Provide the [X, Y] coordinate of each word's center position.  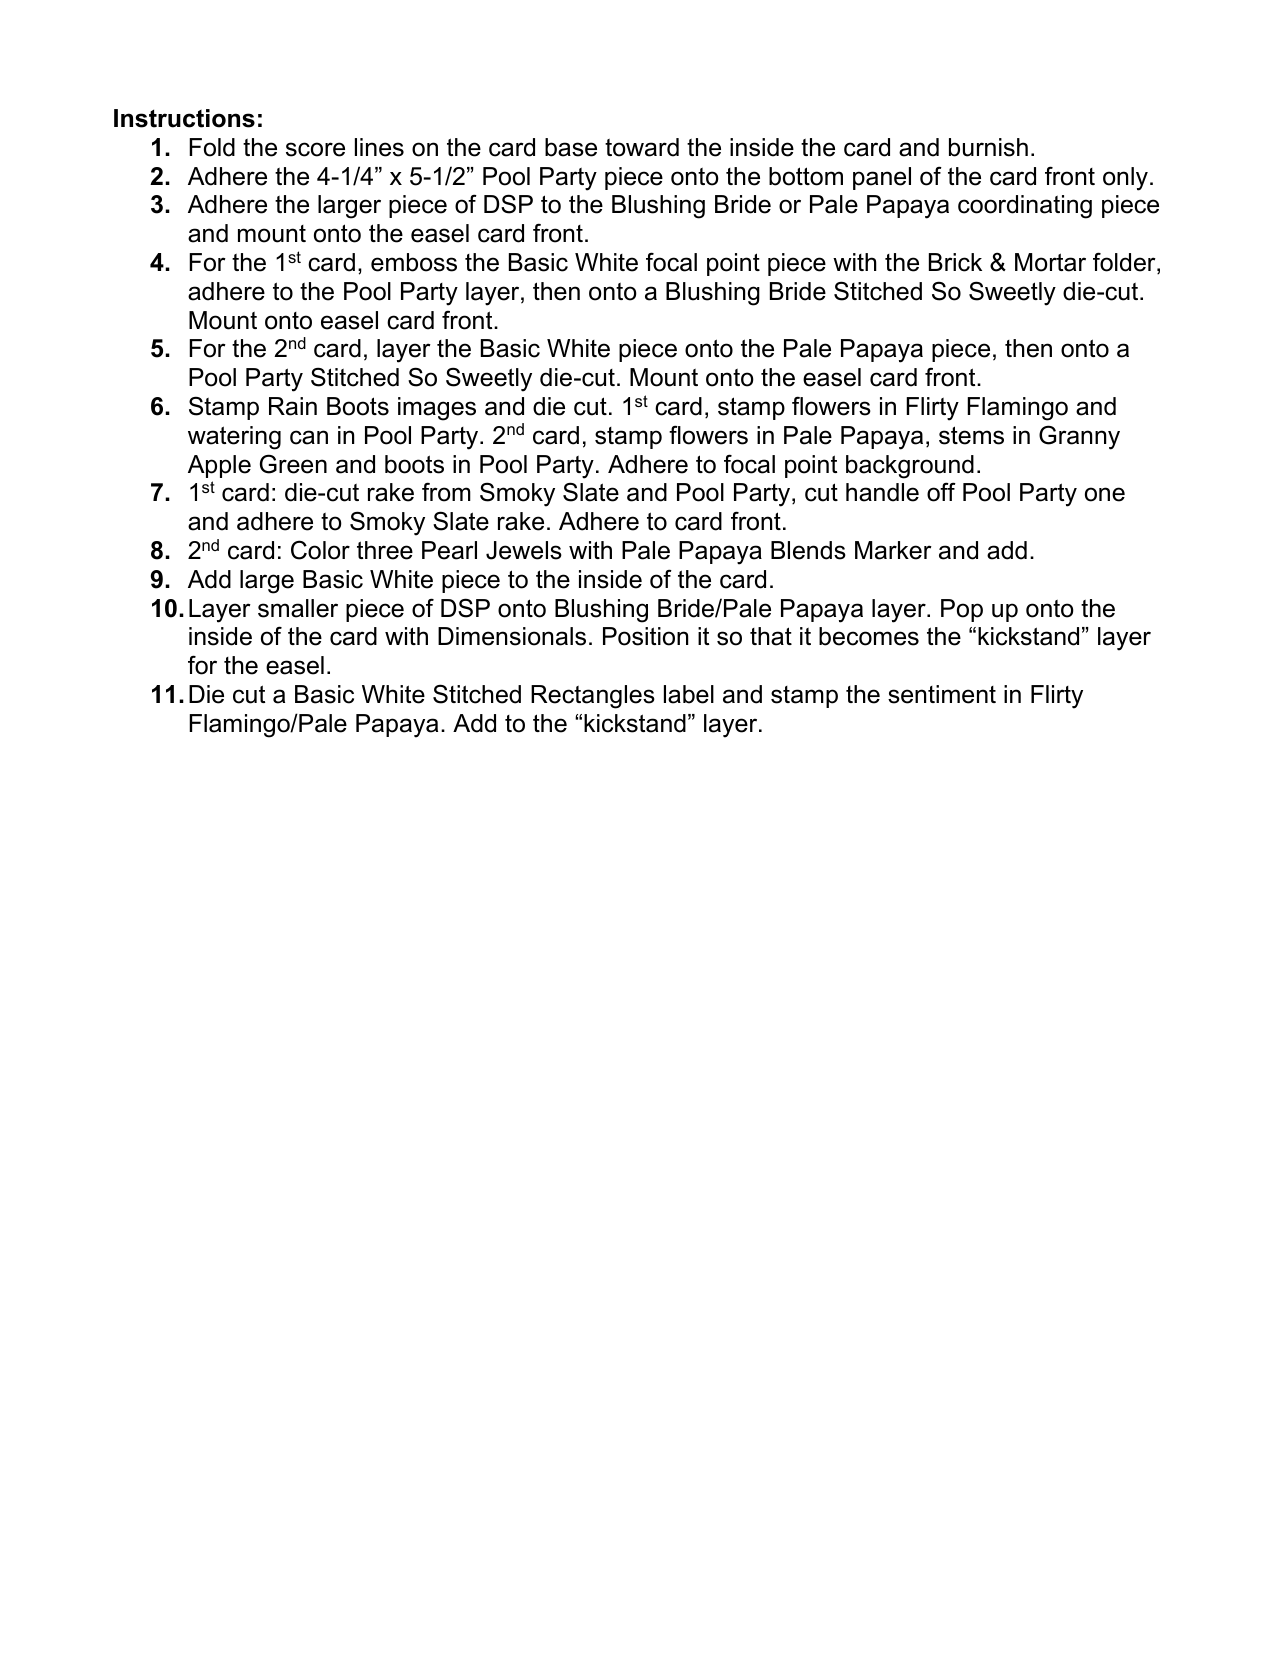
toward [642, 147]
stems [971, 435]
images [437, 409]
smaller [298, 608]
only [1125, 179]
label [689, 694]
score [315, 149]
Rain [293, 406]
